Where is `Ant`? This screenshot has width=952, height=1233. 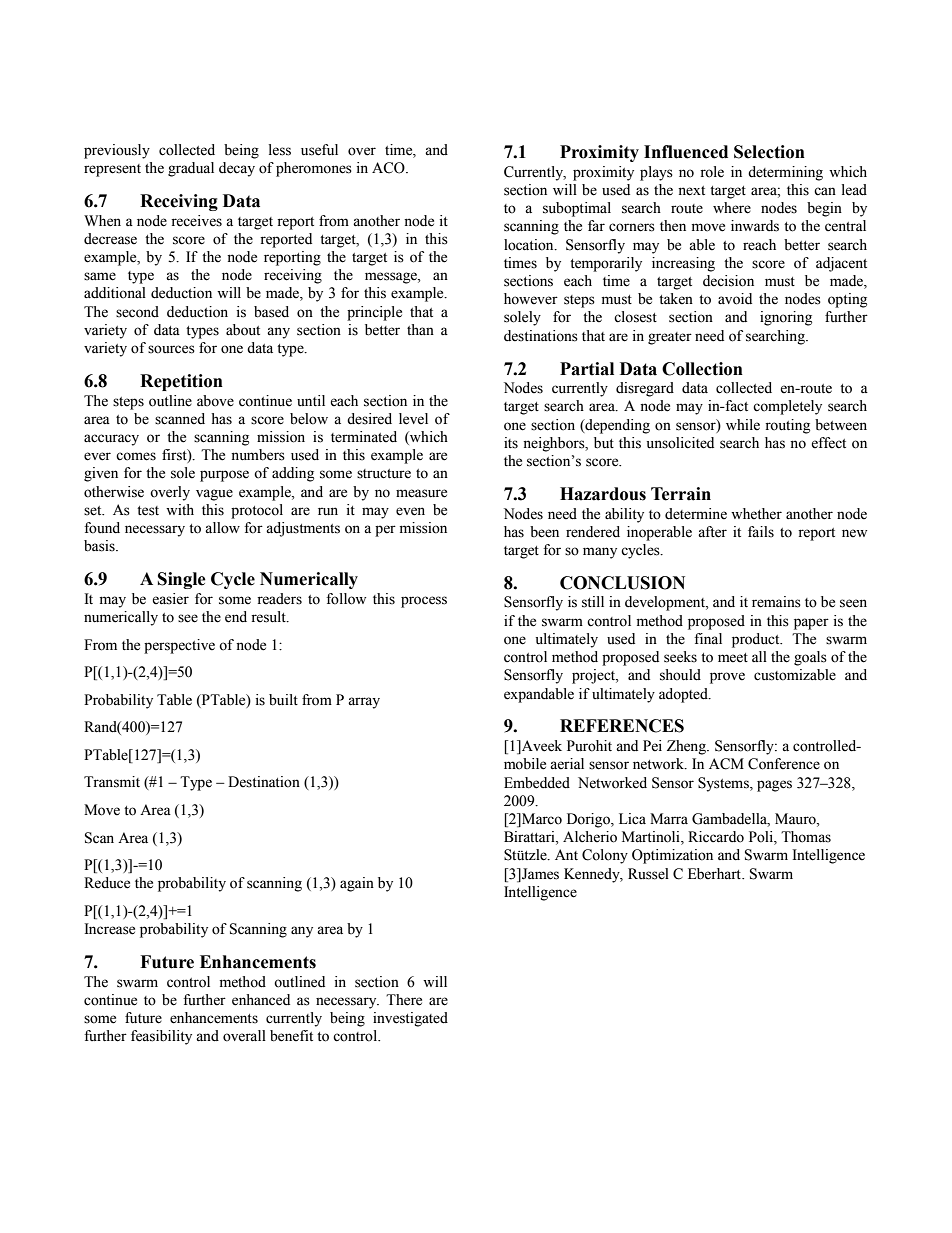
Ant is located at coordinates (566, 854).
